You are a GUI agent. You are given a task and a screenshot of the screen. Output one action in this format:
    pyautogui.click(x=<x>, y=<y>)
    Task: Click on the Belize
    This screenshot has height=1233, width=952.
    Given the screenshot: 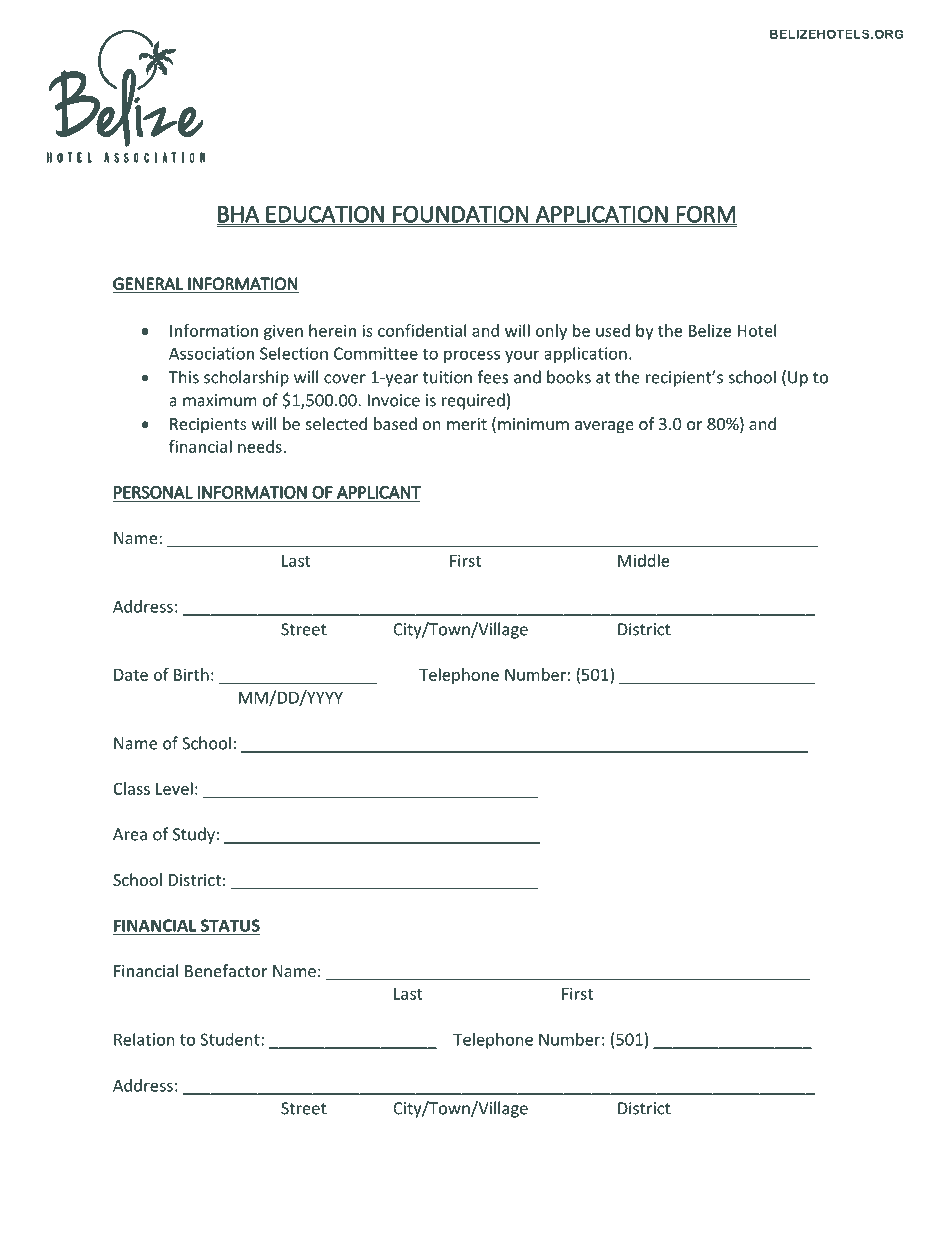 What is the action you would take?
    pyautogui.click(x=710, y=330)
